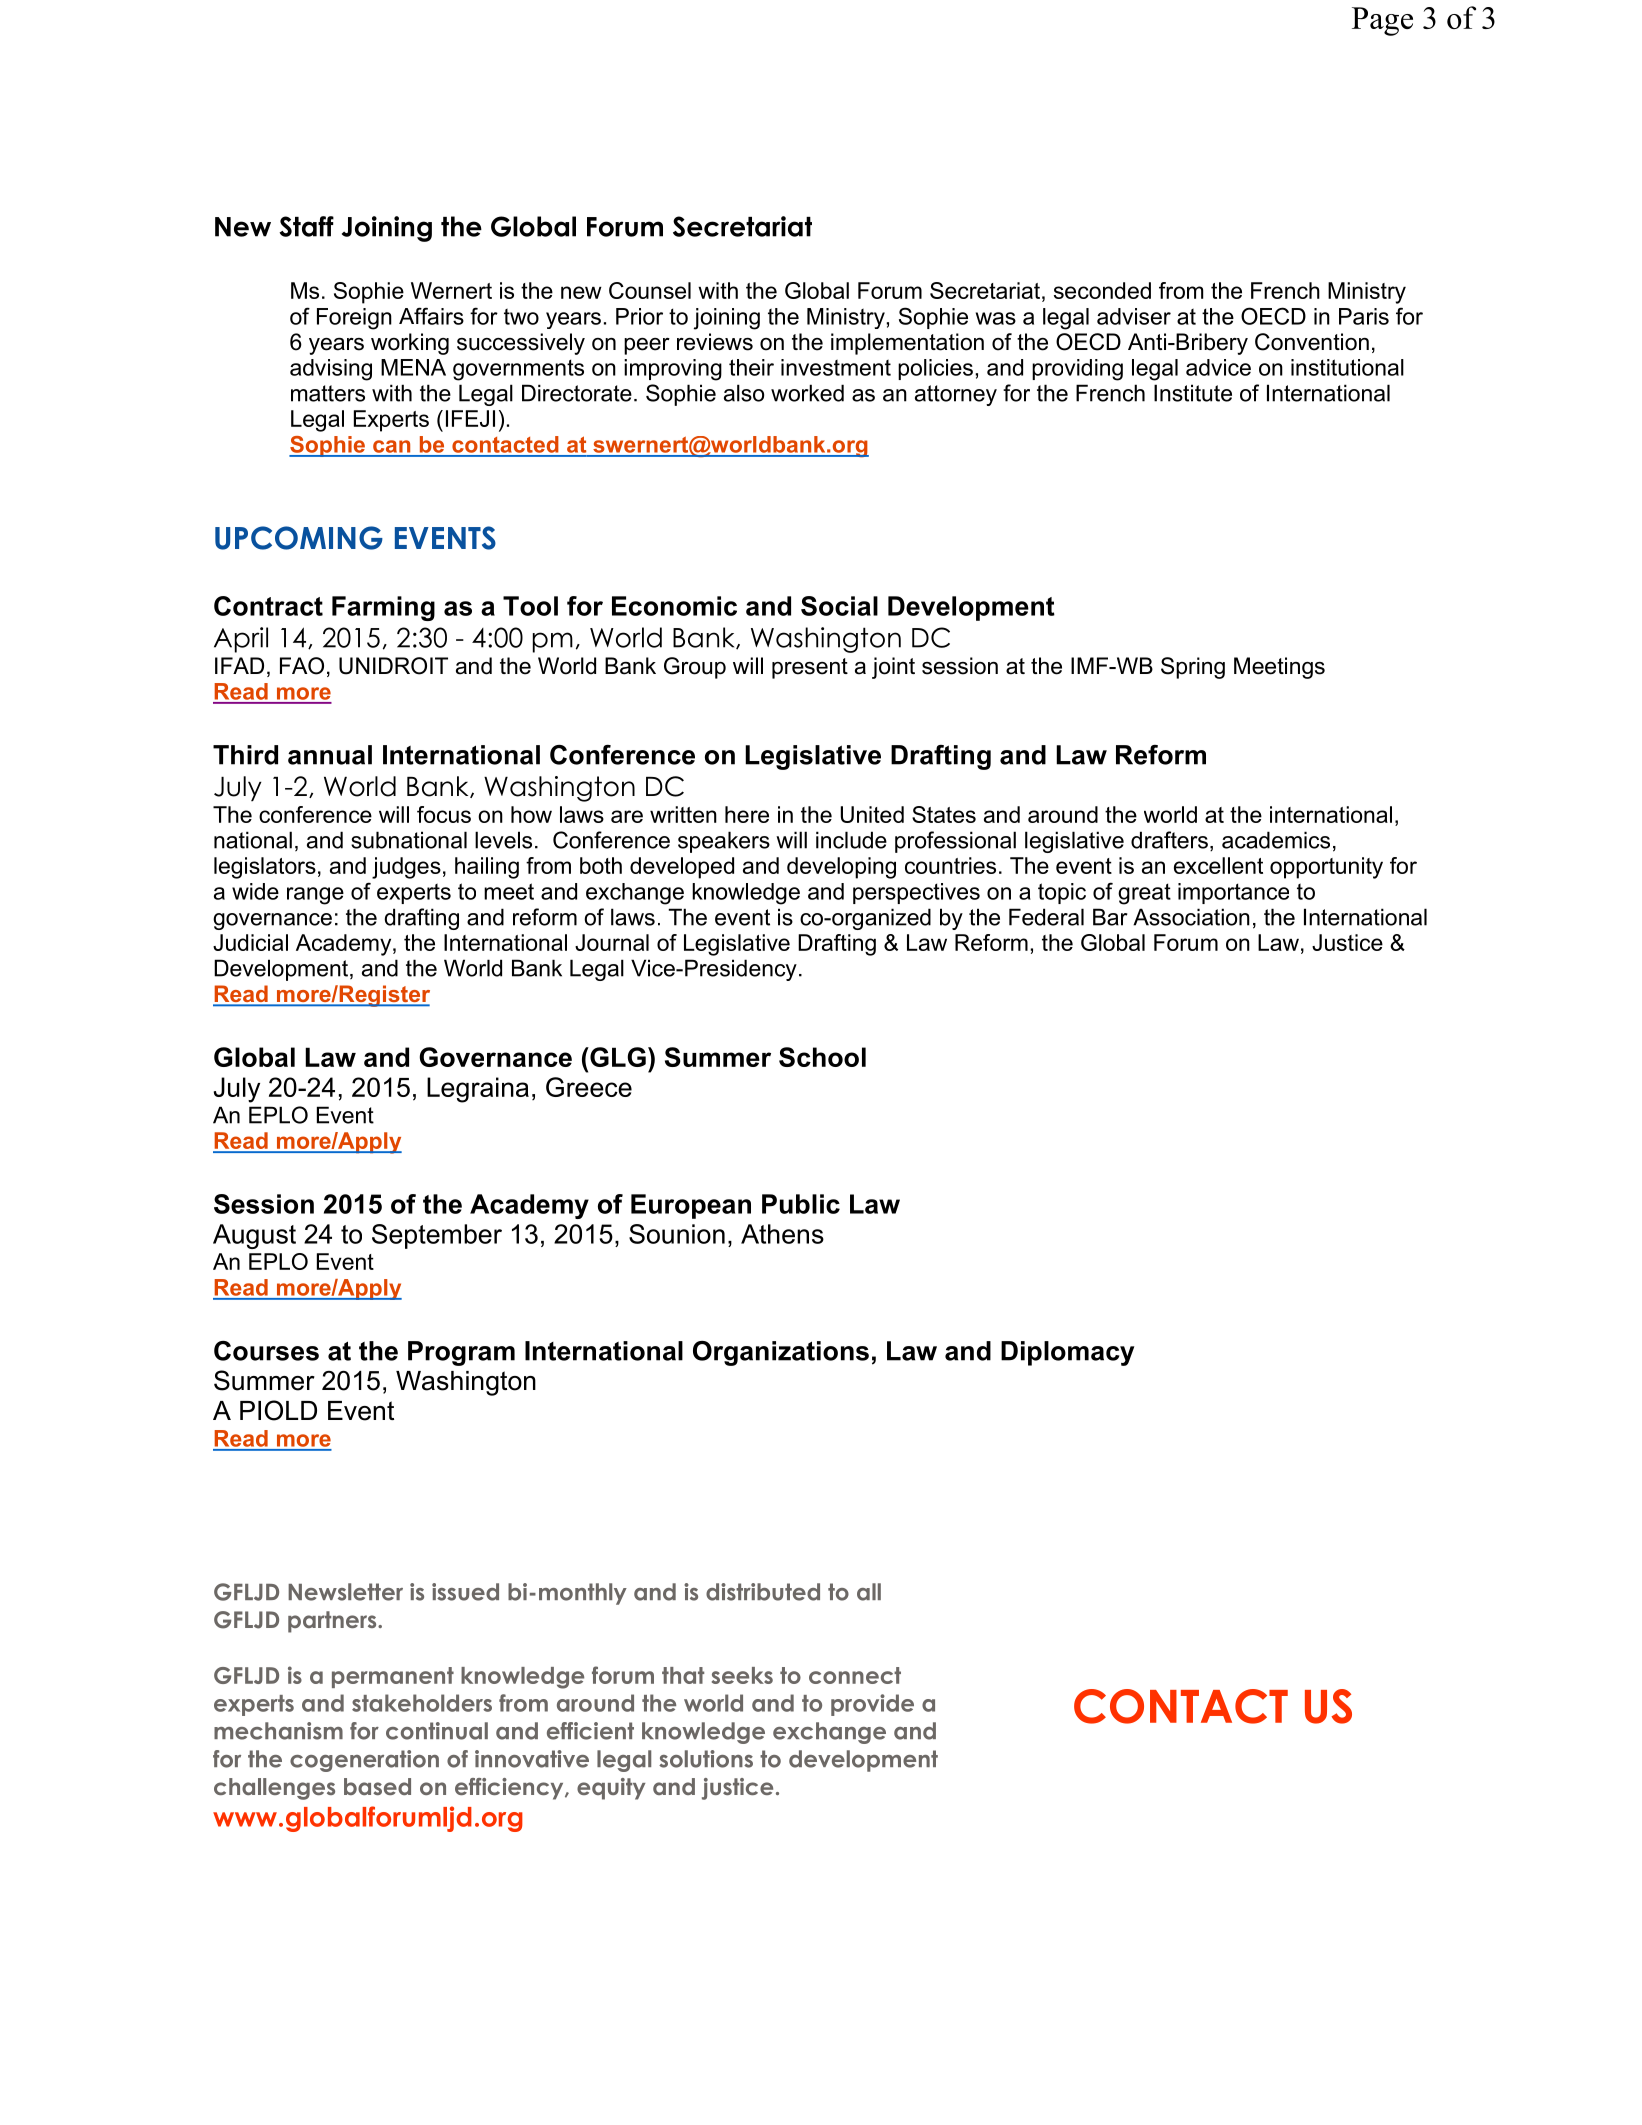 The width and height of the document is (1642, 2125). Describe the element at coordinates (1382, 21) in the document. I see `Page` at that location.
